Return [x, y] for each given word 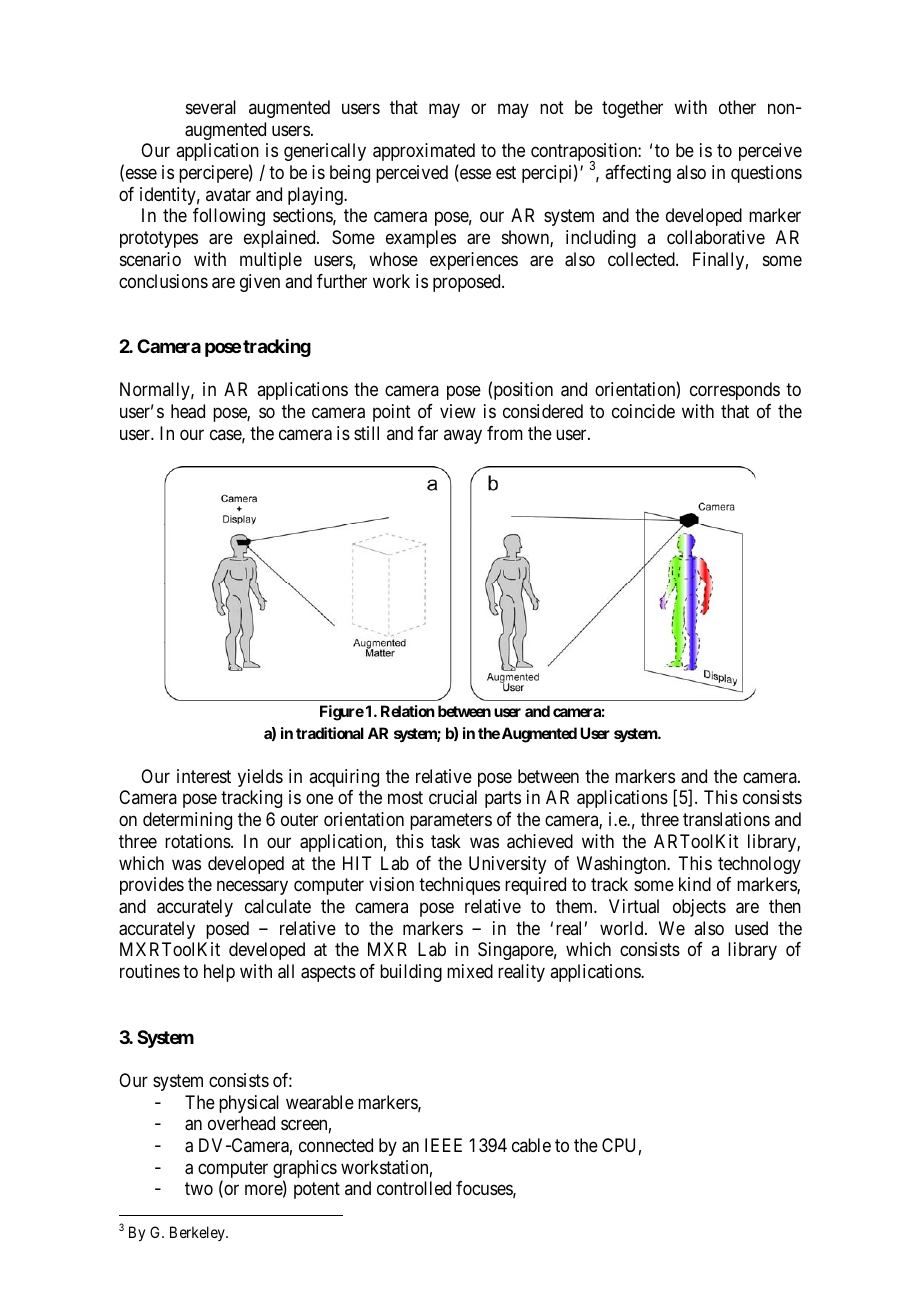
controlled [414, 1188]
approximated [424, 152]
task [446, 841]
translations [726, 819]
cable [531, 1145]
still [366, 433]
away [463, 436]
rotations [198, 841]
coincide [643, 411]
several [211, 107]
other [737, 107]
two [199, 1189]
